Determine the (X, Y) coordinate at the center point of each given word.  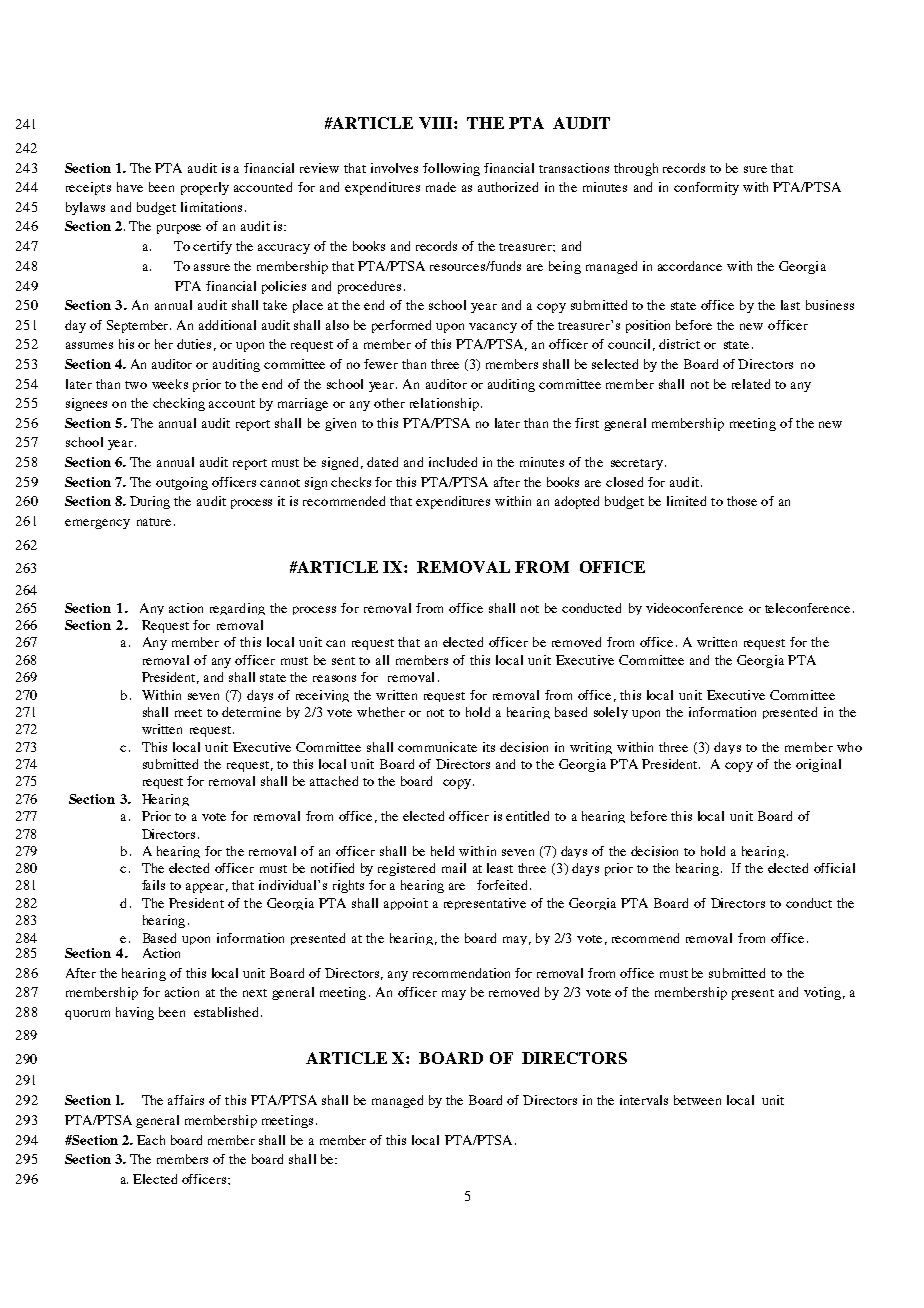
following (451, 169)
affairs (186, 1100)
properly (205, 188)
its (489, 747)
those (742, 501)
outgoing (182, 483)
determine (251, 712)
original (818, 765)
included (453, 462)
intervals (644, 1100)
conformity (706, 188)
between (697, 1100)
